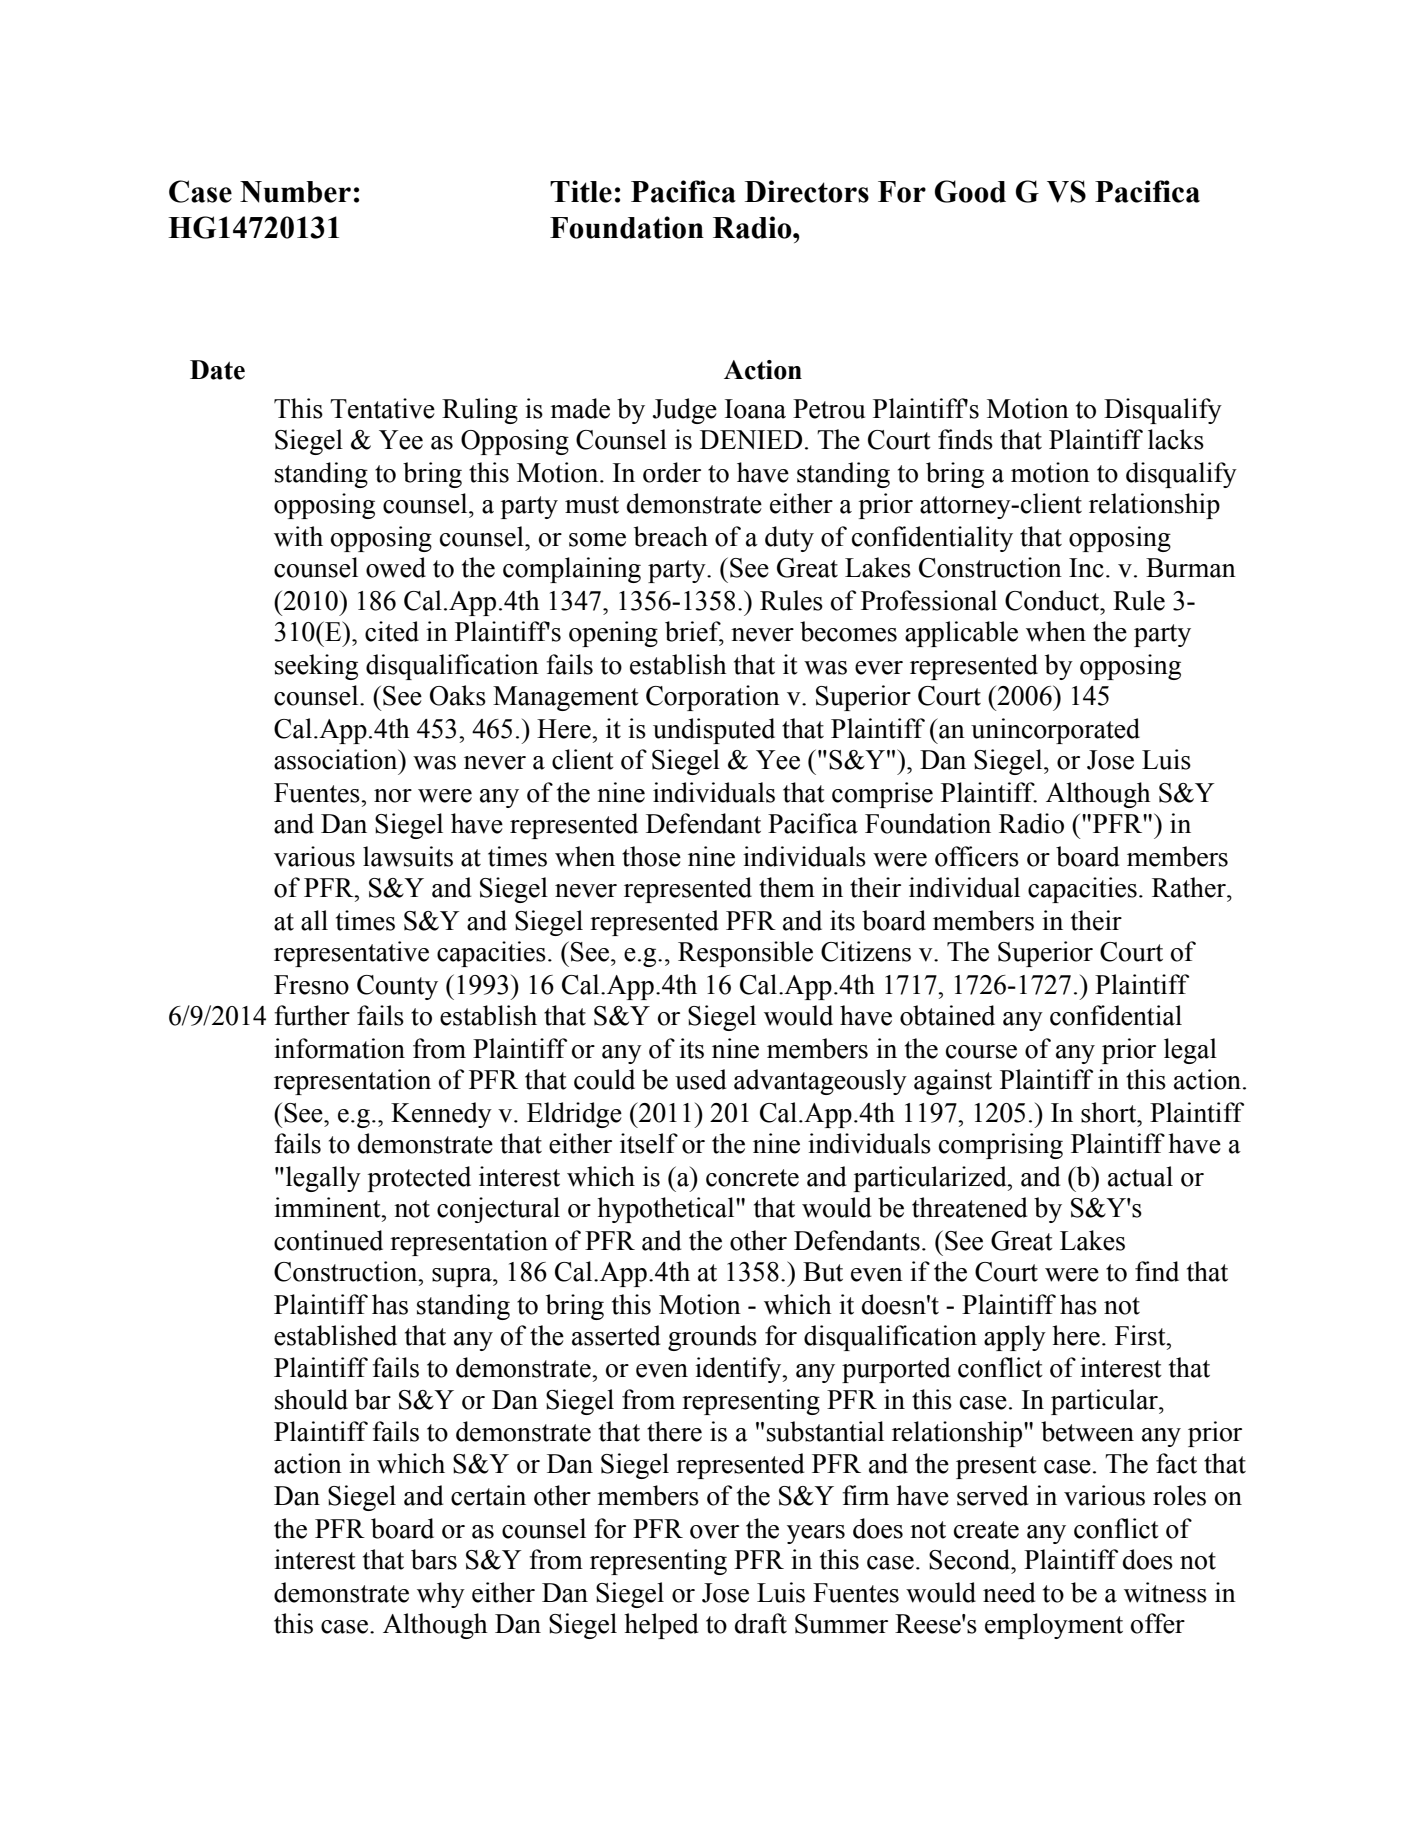 Image resolution: width=1419 pixels, height=1837 pixels. Describe the element at coordinates (714, 1532) in the screenshot. I see `over` at that location.
